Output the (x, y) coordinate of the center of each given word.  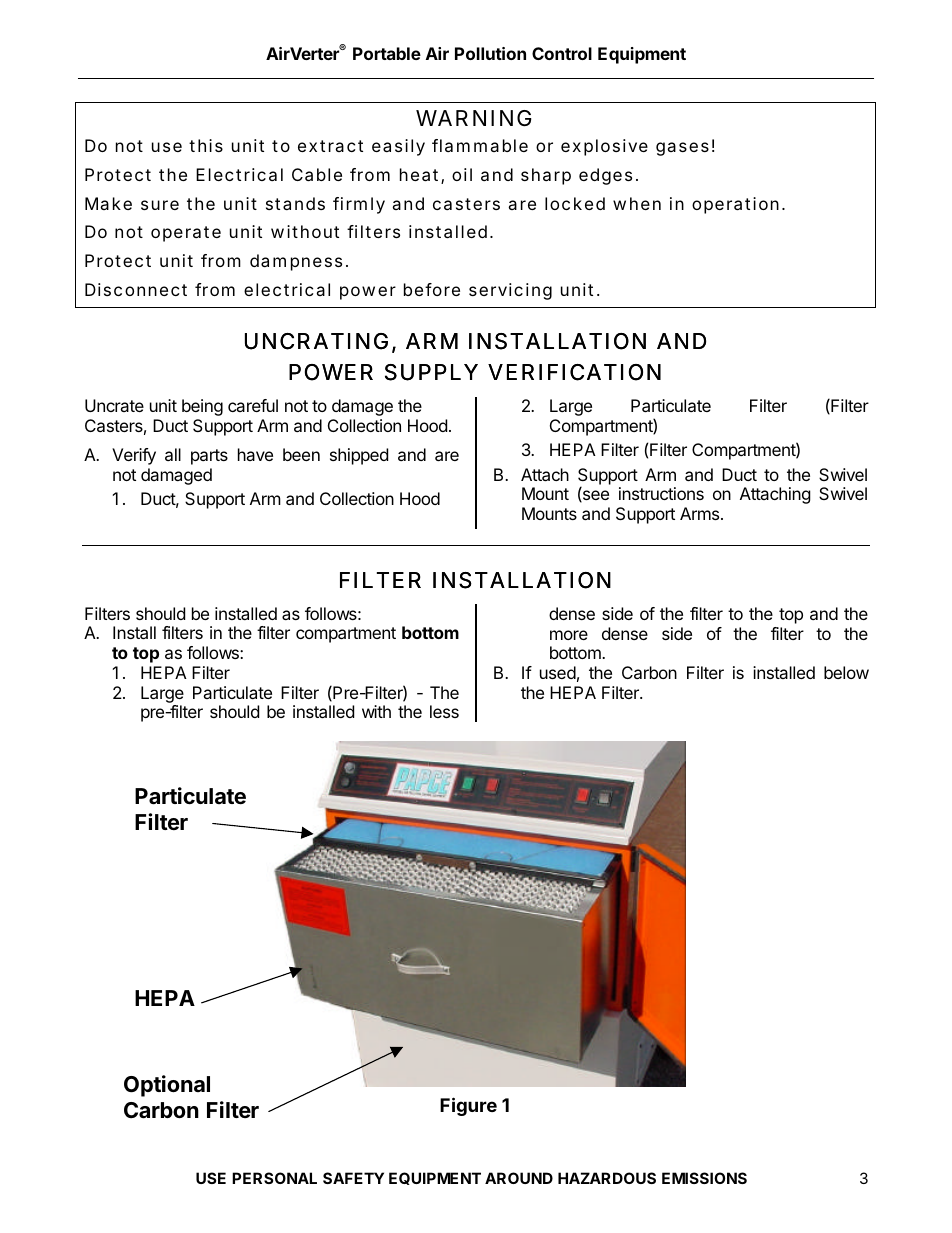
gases (682, 149)
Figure (468, 1106)
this (206, 145)
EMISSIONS (704, 1178)
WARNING (473, 118)
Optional (167, 1086)
